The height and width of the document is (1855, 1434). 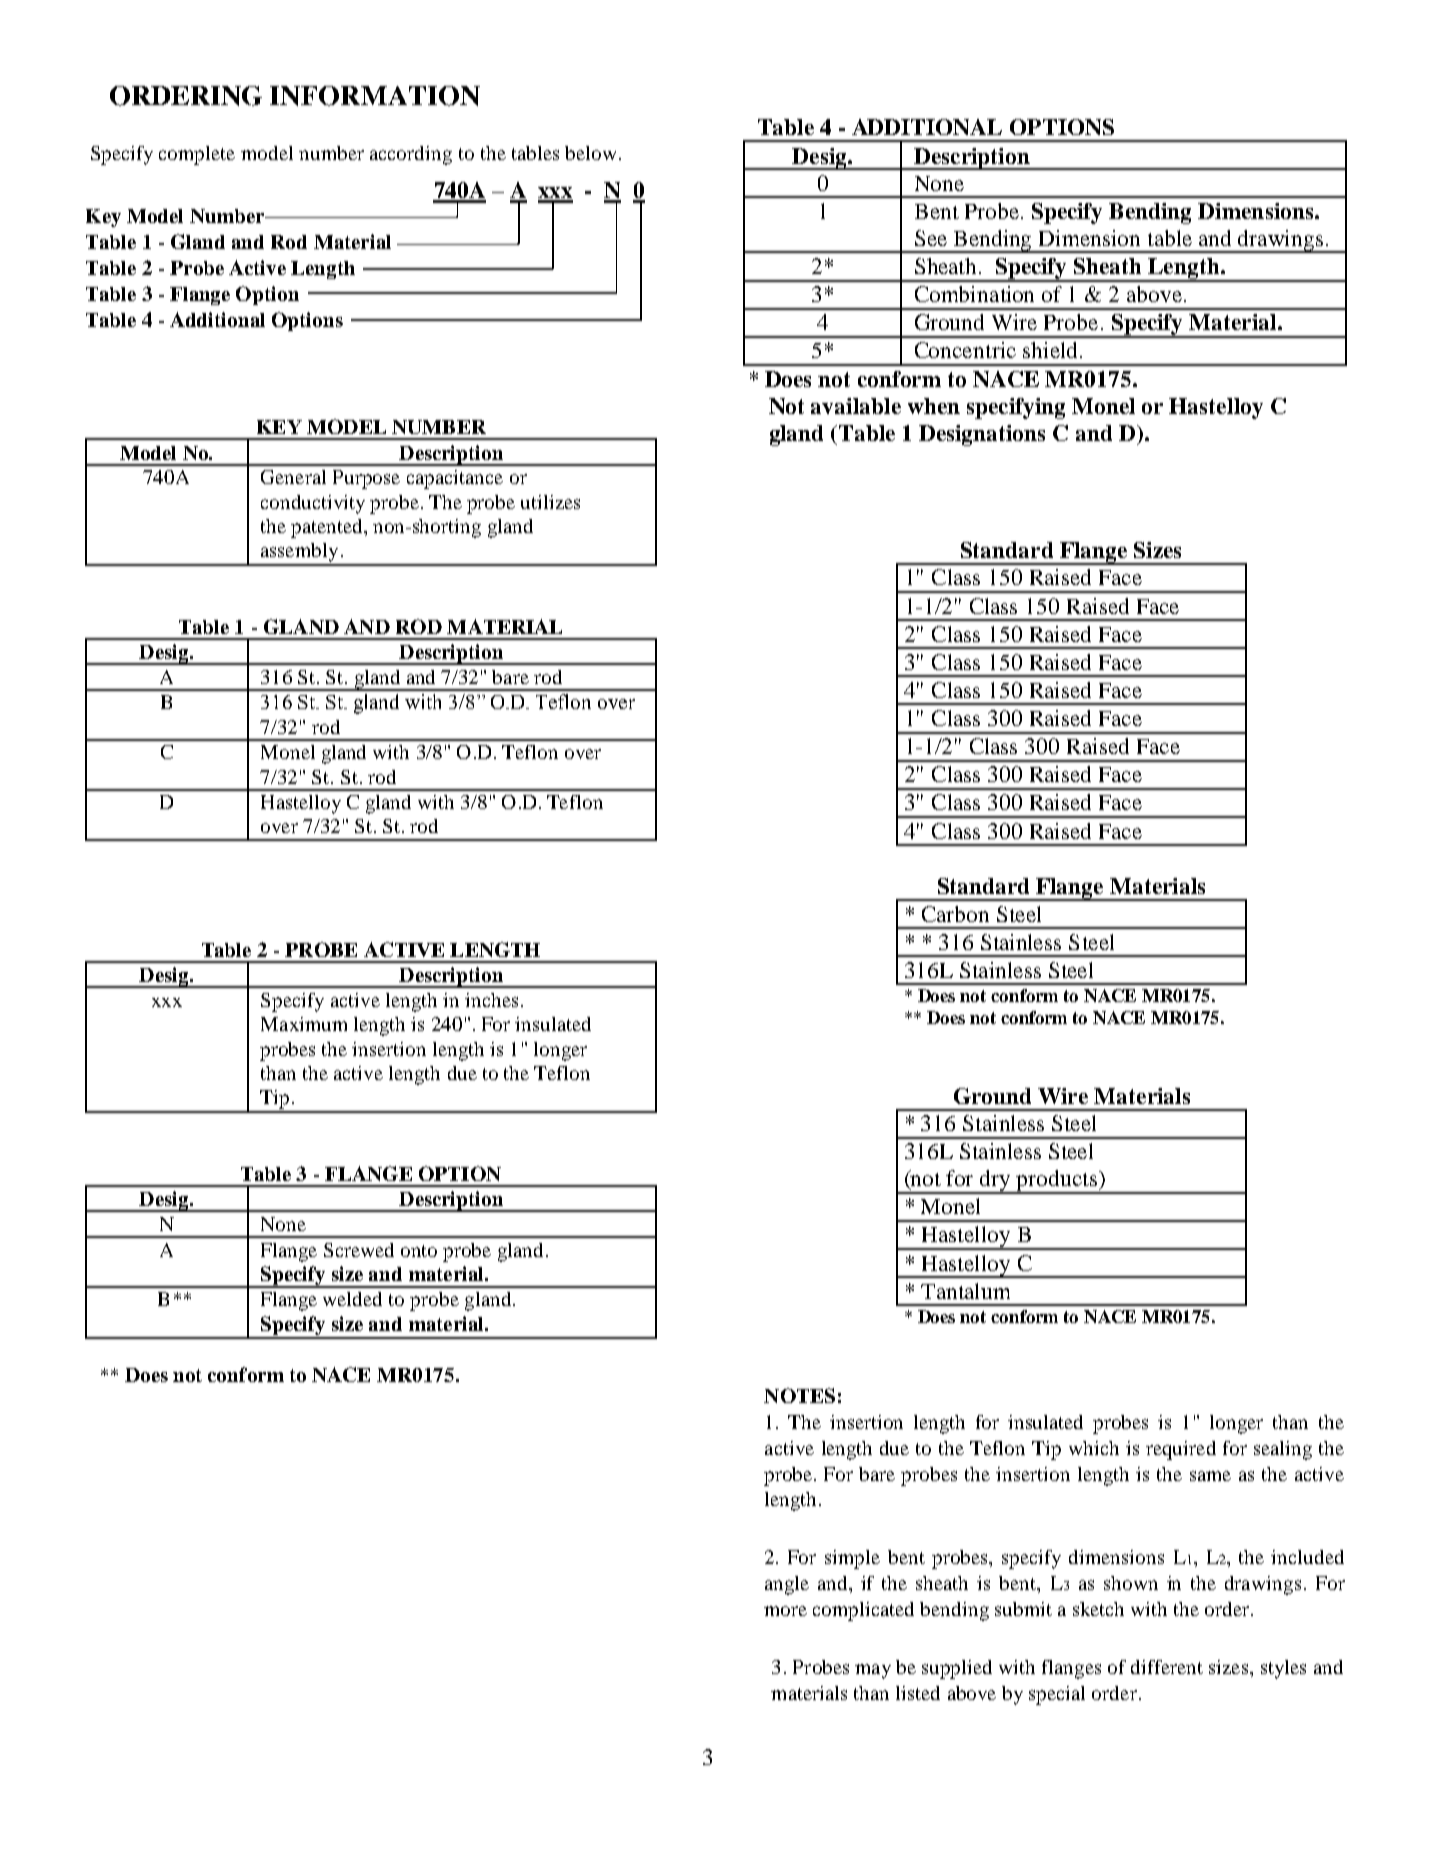 I want to click on Tantalum, so click(x=965, y=1291).
